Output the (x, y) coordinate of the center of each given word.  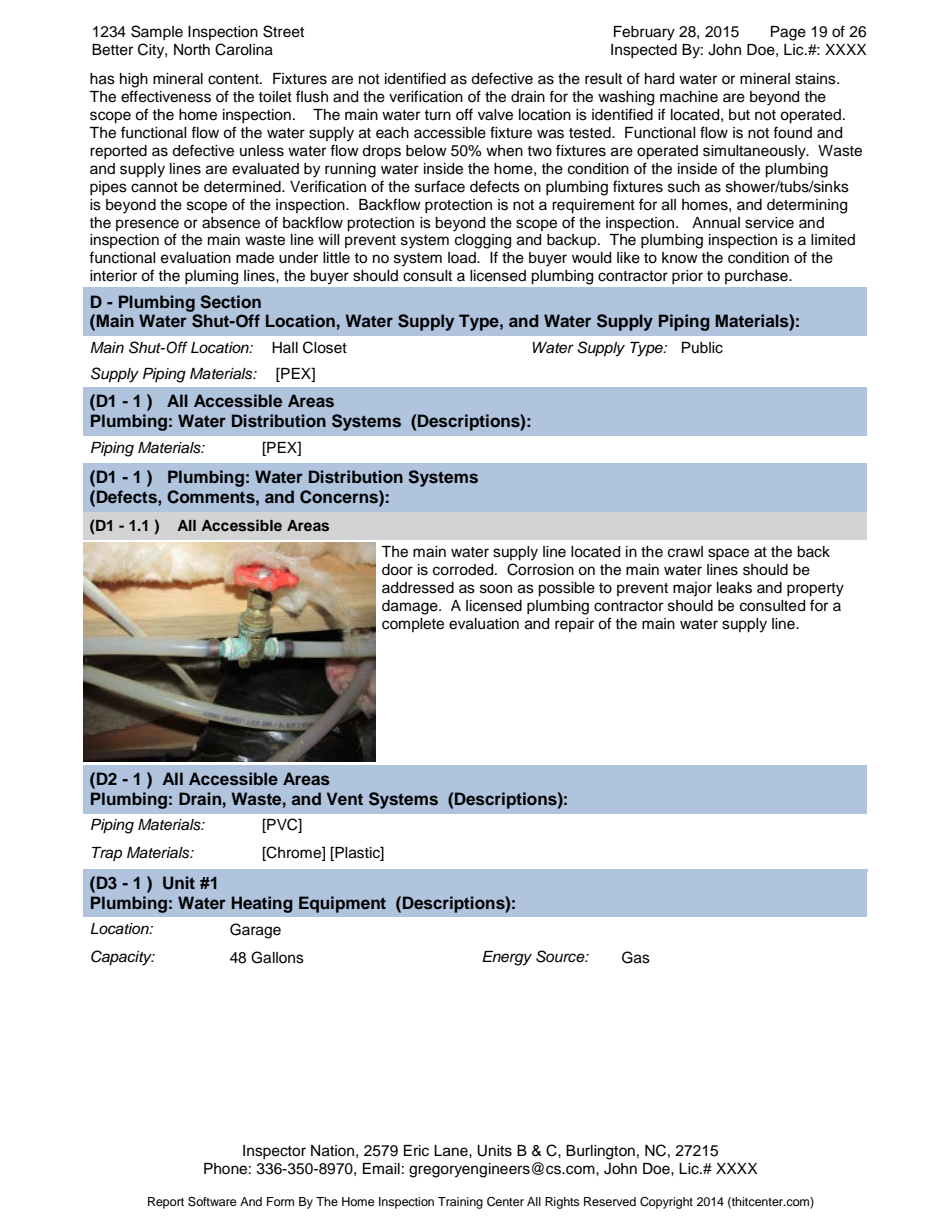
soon (496, 589)
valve (495, 115)
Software (212, 1201)
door (397, 570)
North (192, 50)
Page (788, 33)
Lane (452, 1151)
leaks (734, 588)
